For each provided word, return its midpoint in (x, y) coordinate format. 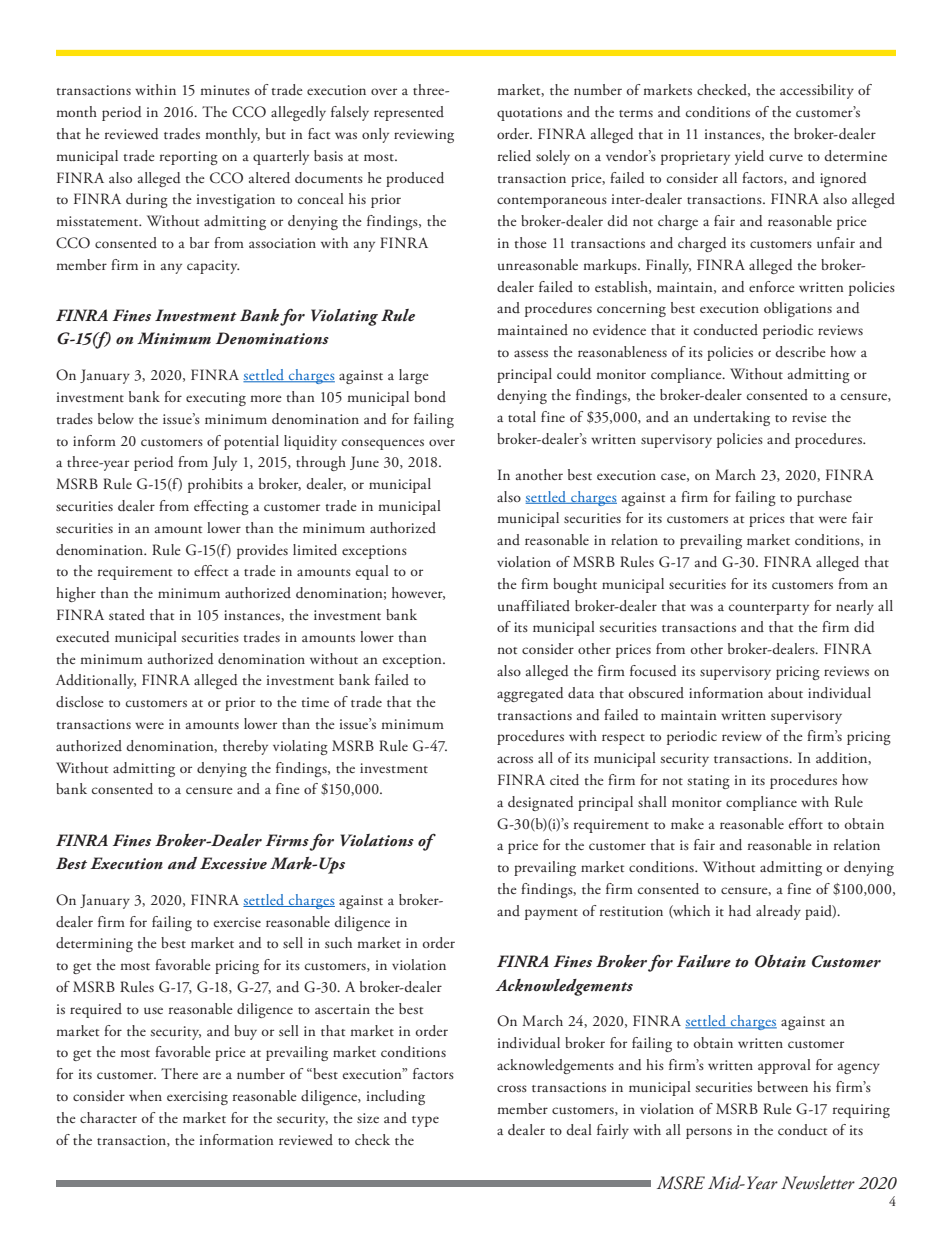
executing (216, 399)
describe (801, 352)
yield (749, 157)
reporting (189, 158)
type (425, 1121)
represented (409, 113)
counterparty (769, 609)
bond (430, 396)
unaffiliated (534, 605)
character (108, 1117)
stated (127, 614)
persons (709, 1133)
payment (551, 914)
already (778, 912)
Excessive (233, 863)
